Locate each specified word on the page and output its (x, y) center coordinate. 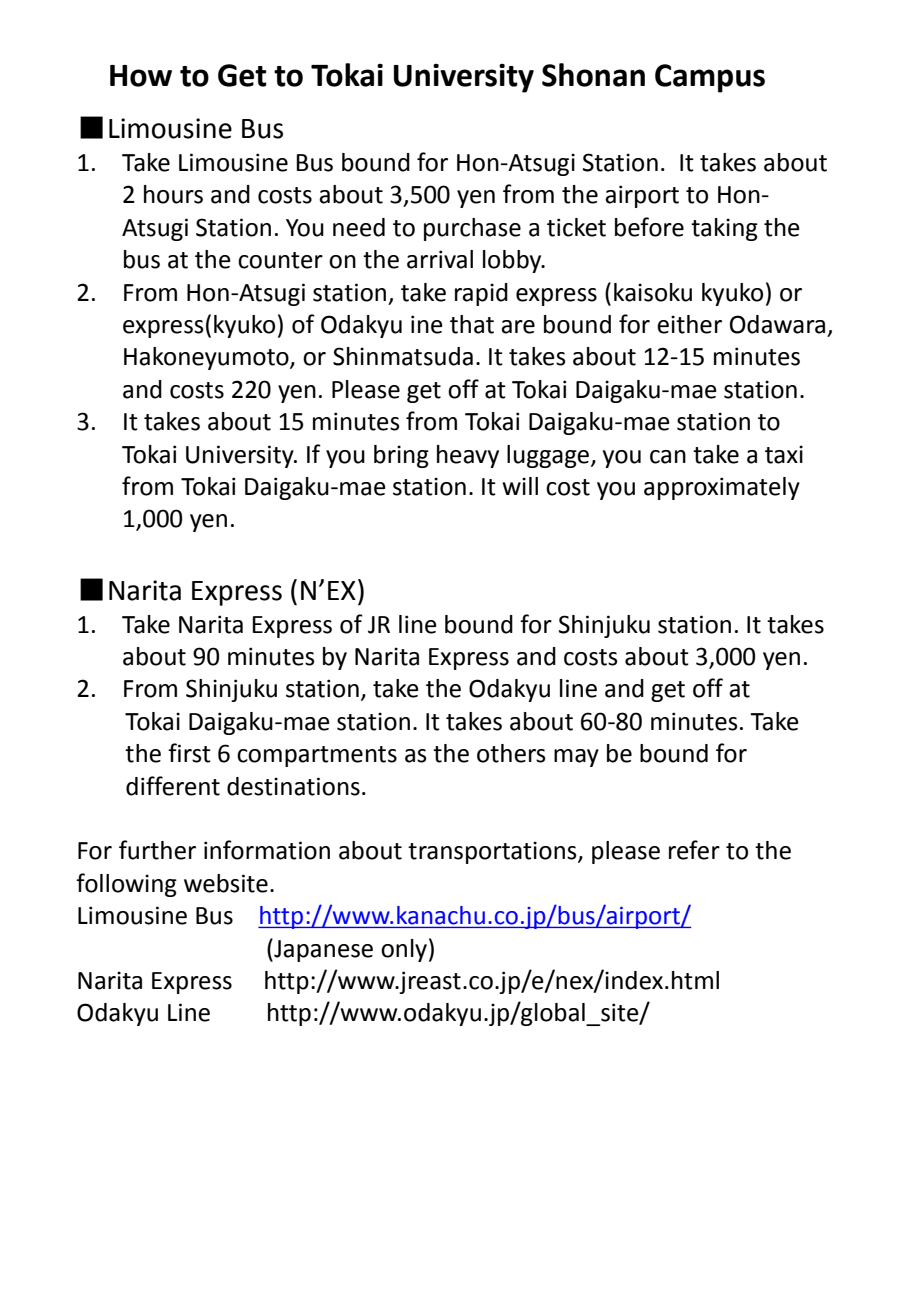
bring (401, 456)
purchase (472, 229)
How (141, 76)
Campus (710, 78)
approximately (722, 488)
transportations (493, 852)
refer (694, 850)
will (520, 486)
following (126, 885)
